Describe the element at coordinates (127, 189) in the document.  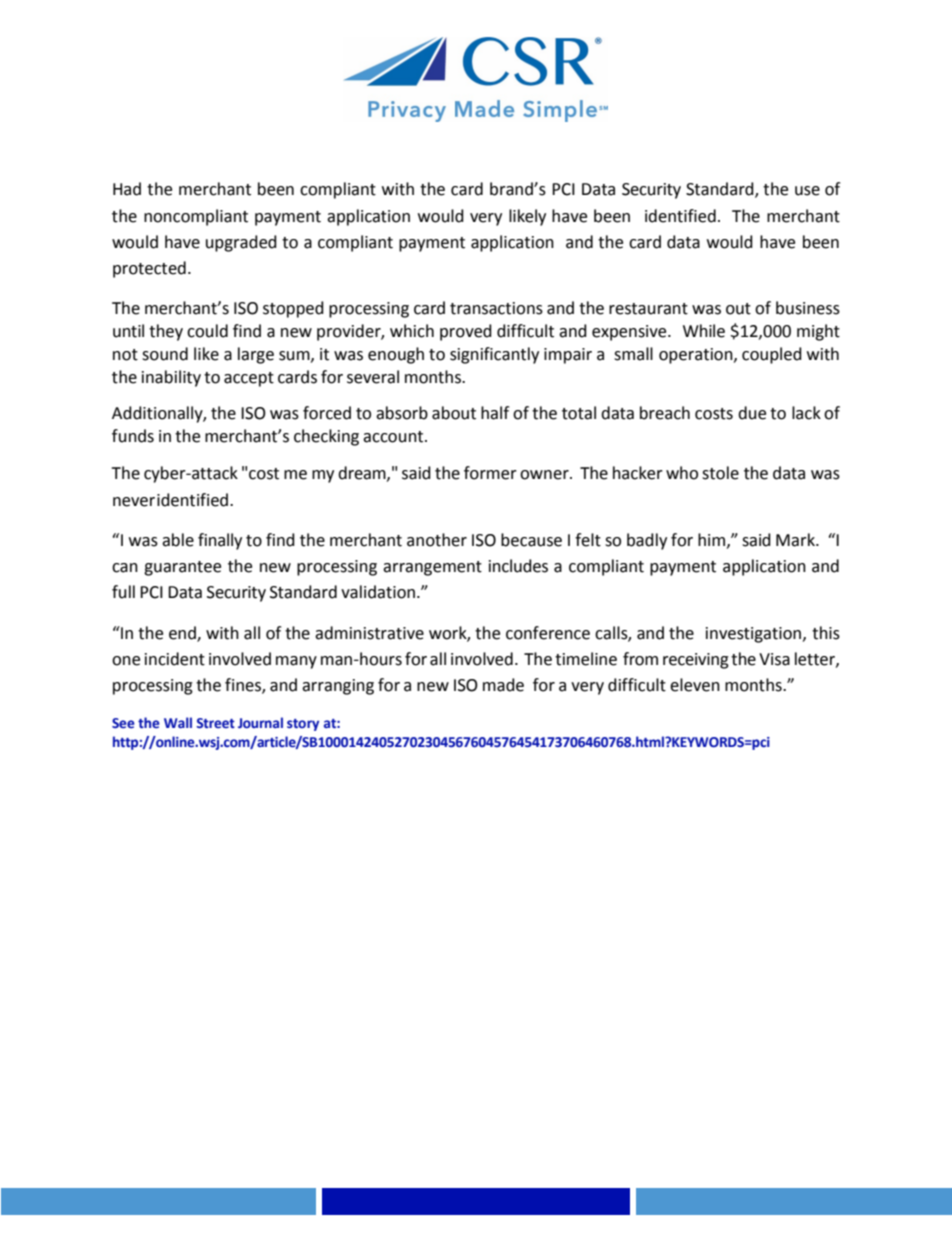
I see `Had` at that location.
